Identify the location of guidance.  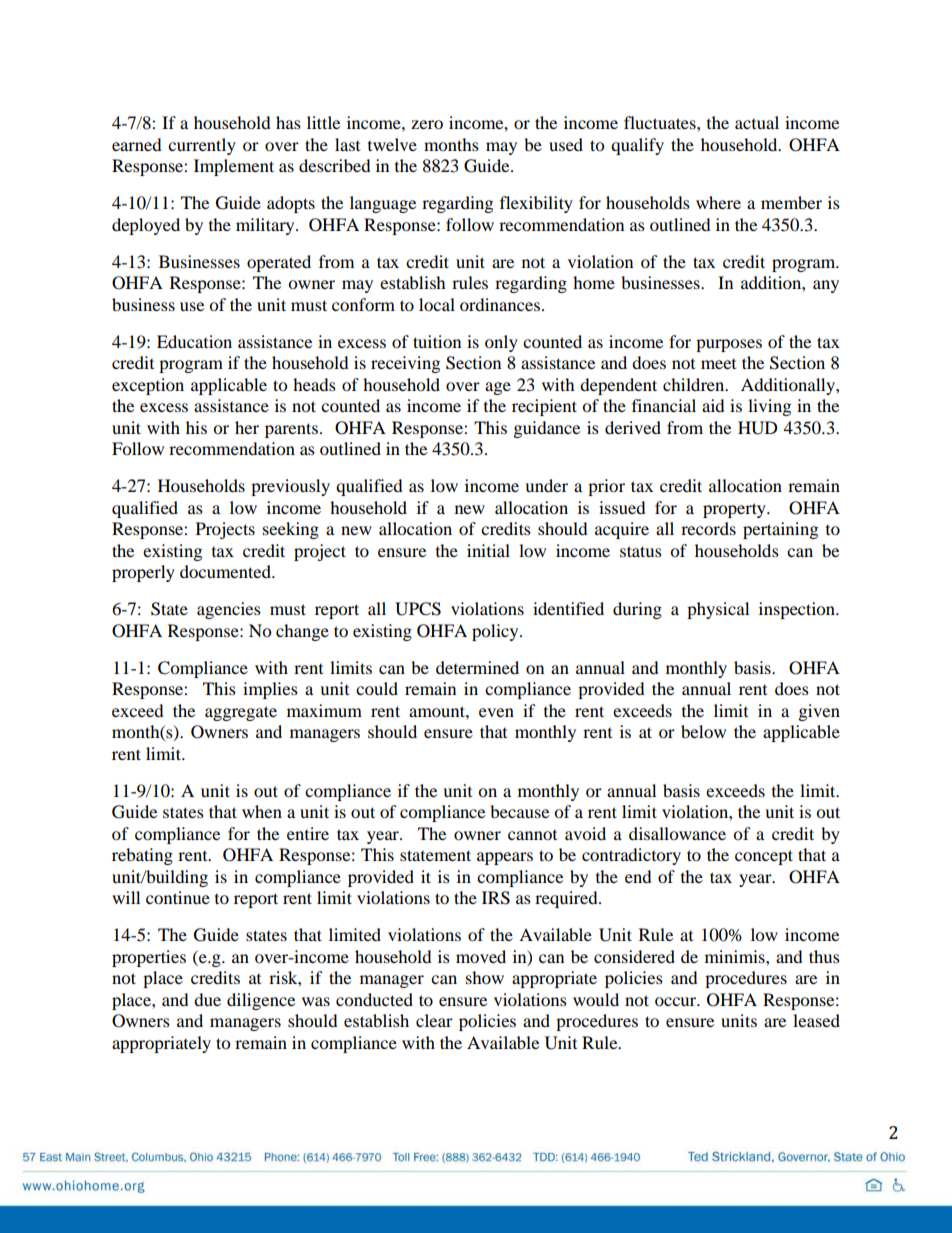
(547, 429).
